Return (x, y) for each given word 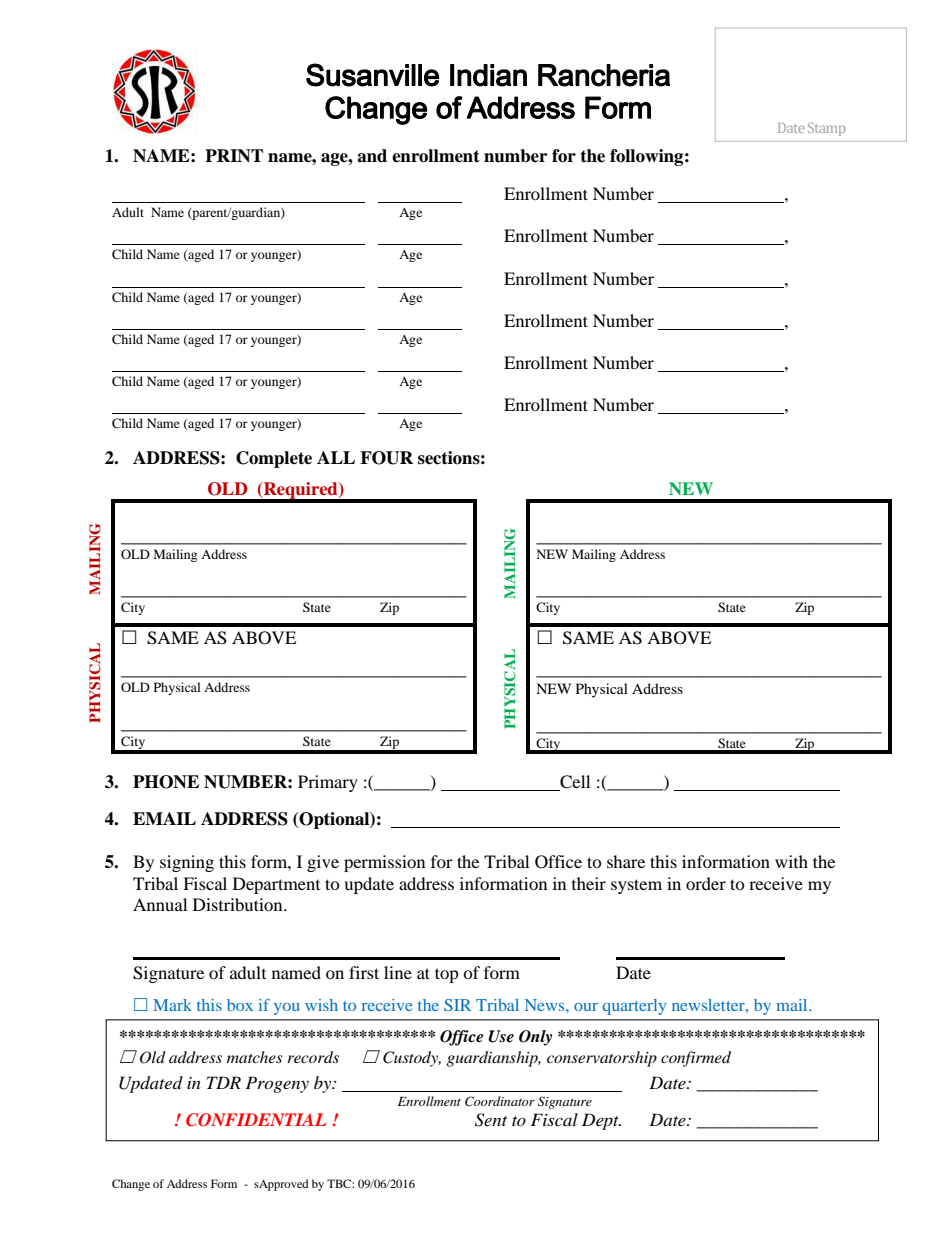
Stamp (826, 129)
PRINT (234, 156)
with (791, 861)
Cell (575, 782)
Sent (491, 1120)
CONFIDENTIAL (256, 1120)
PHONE (166, 782)
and (372, 156)
